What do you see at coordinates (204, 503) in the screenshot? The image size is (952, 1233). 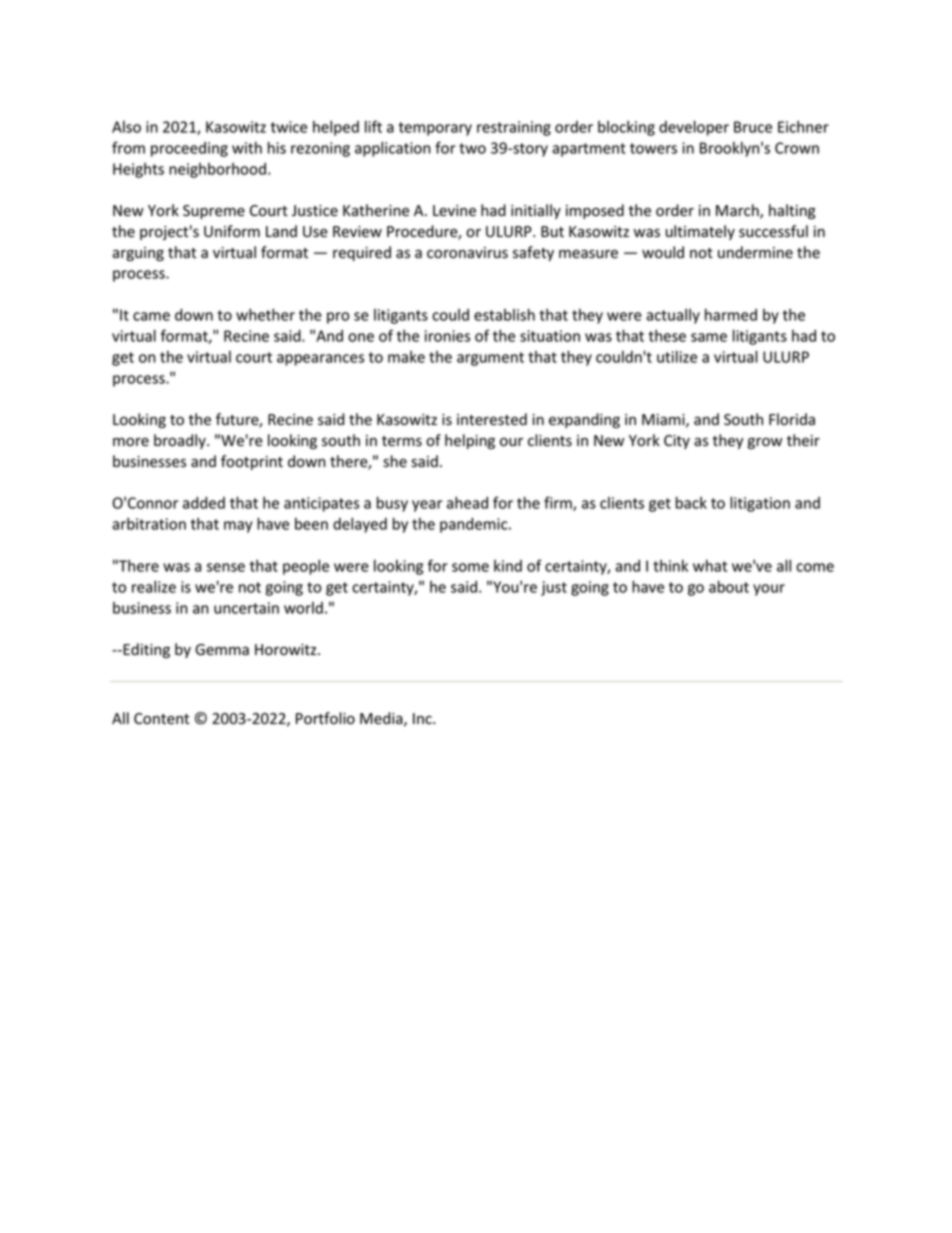 I see `added` at bounding box center [204, 503].
